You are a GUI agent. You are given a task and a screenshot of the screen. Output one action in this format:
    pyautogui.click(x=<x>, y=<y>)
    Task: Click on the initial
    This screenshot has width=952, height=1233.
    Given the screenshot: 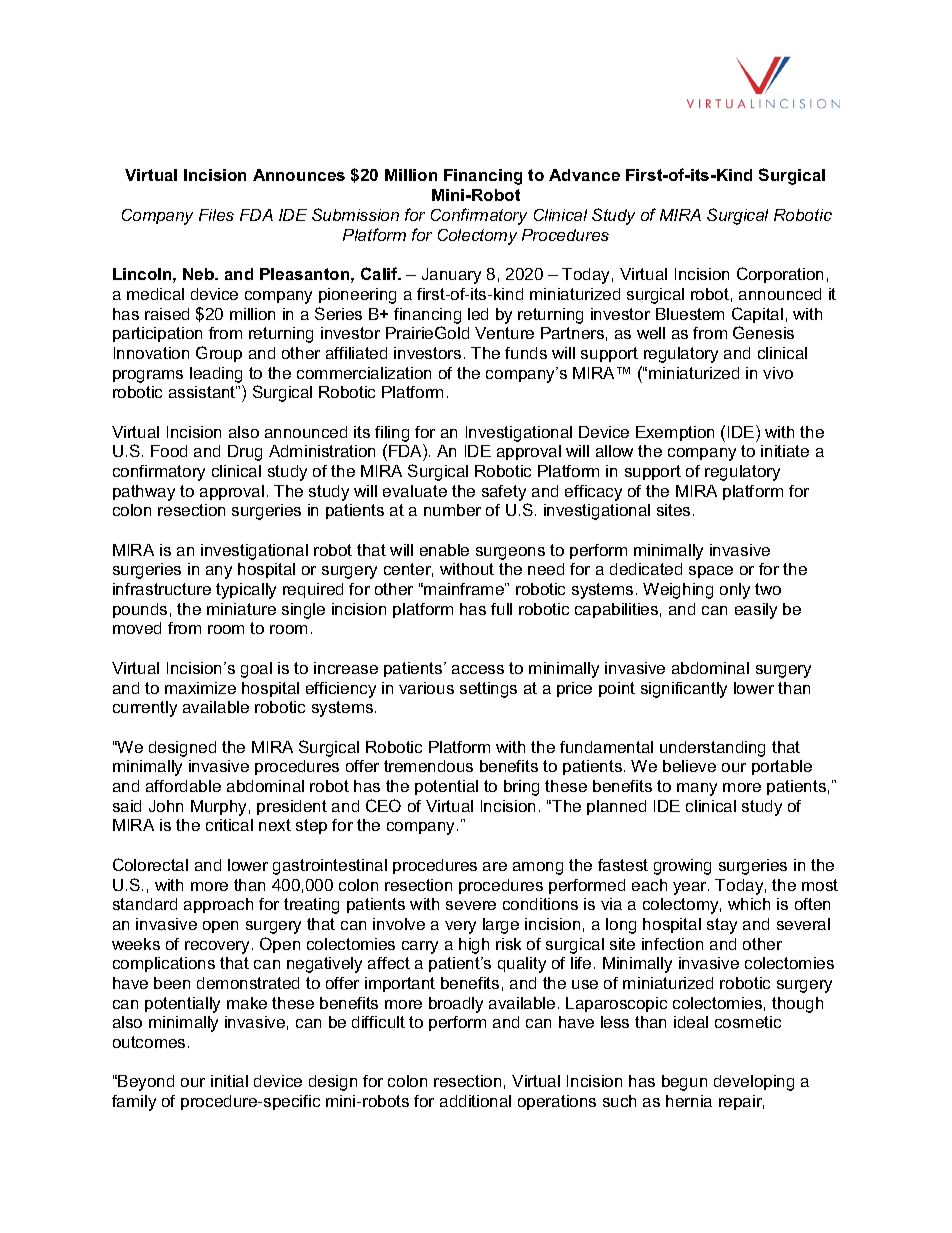 What is the action you would take?
    pyautogui.click(x=229, y=1081)
